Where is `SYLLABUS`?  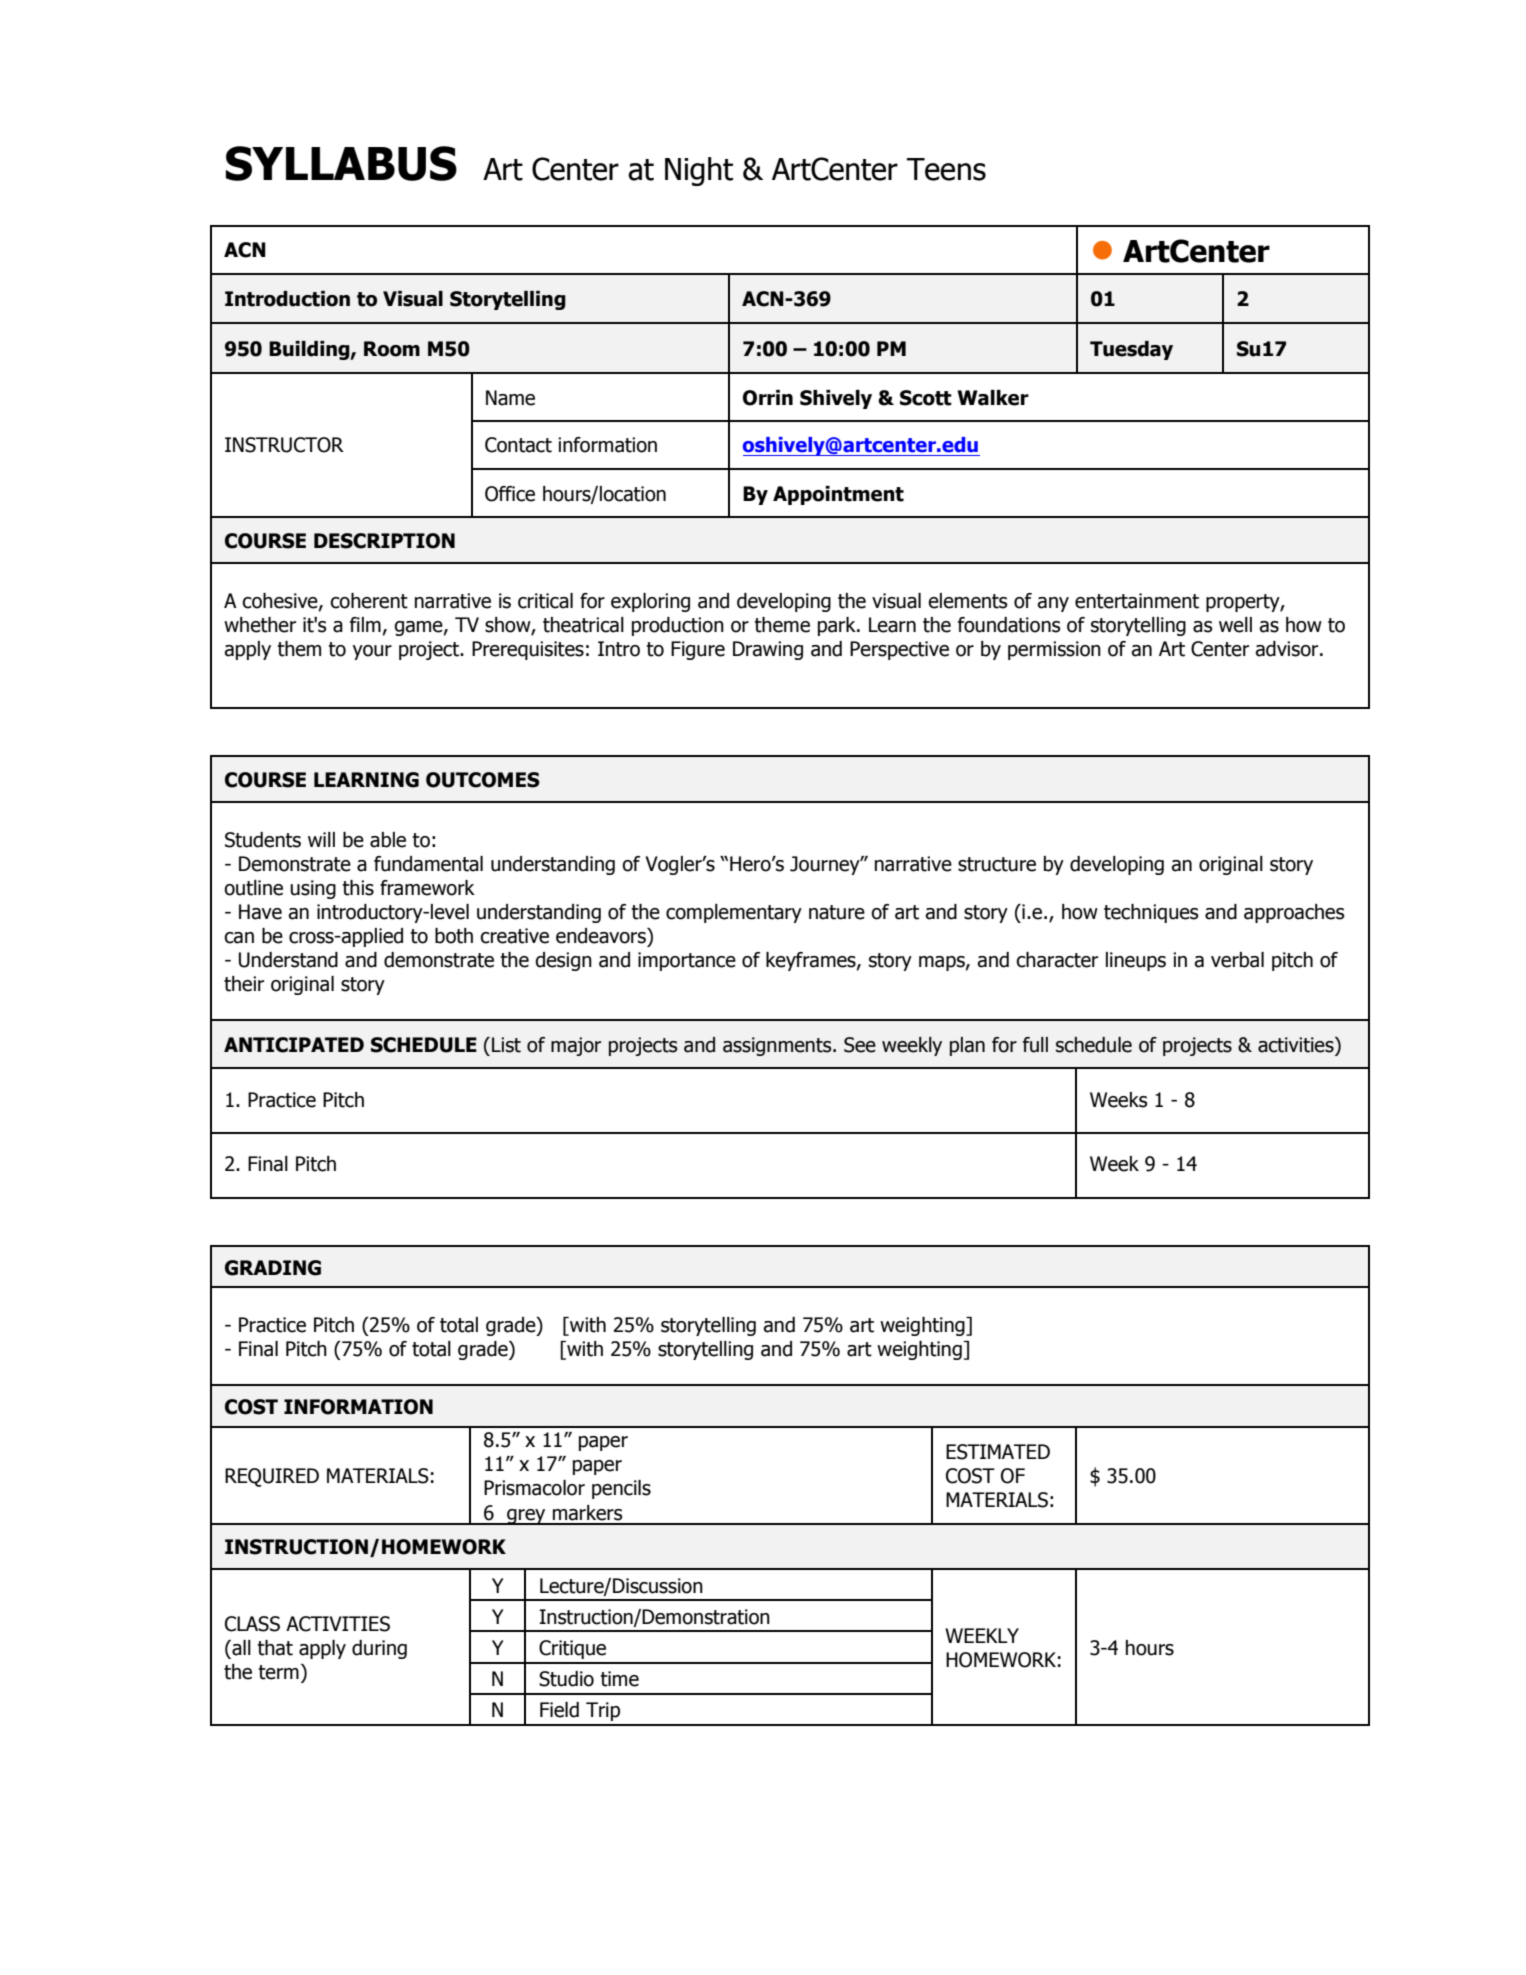
SYLLABUS is located at coordinates (341, 163).
